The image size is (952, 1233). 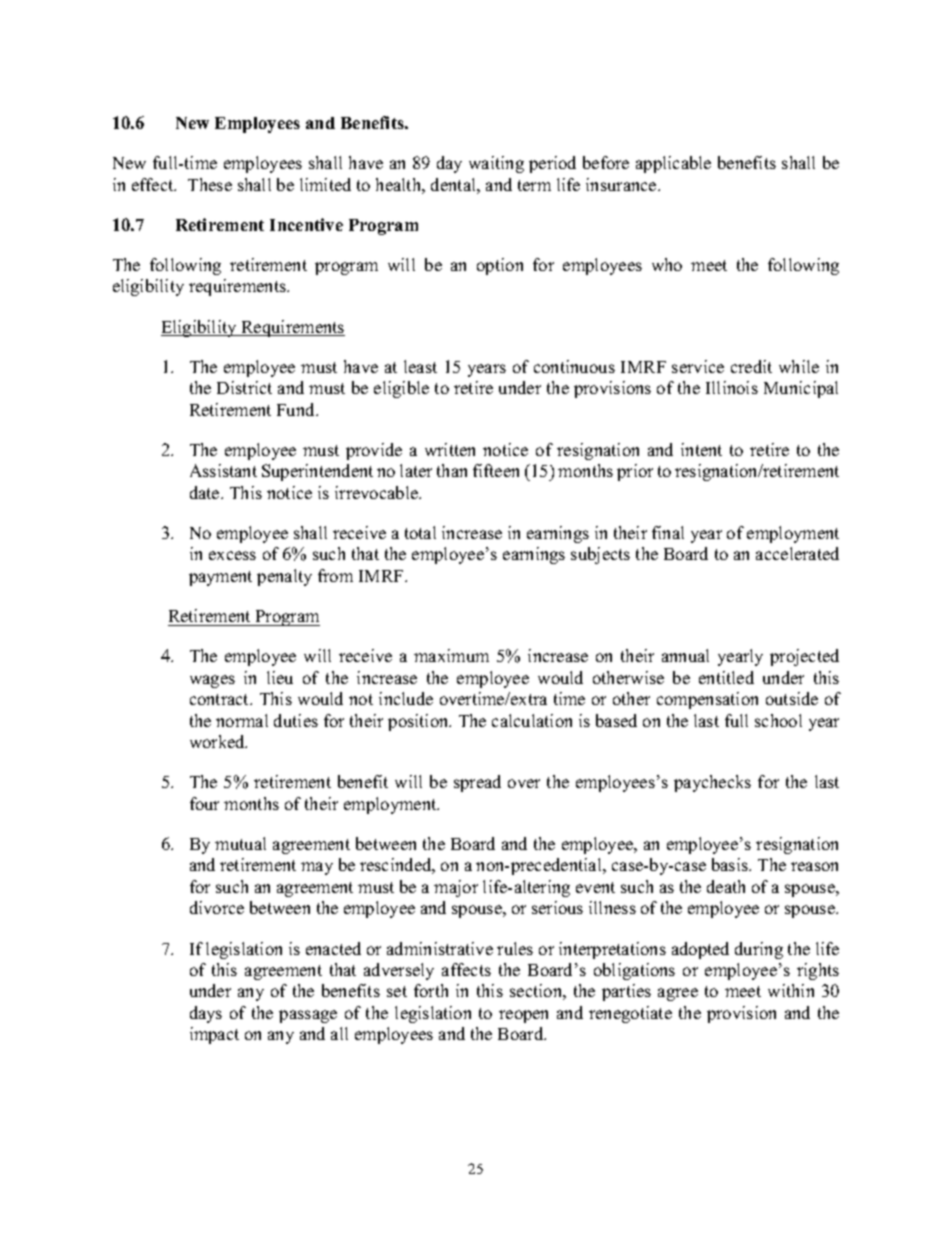 What do you see at coordinates (496, 164) in the screenshot?
I see `waiting` at bounding box center [496, 164].
